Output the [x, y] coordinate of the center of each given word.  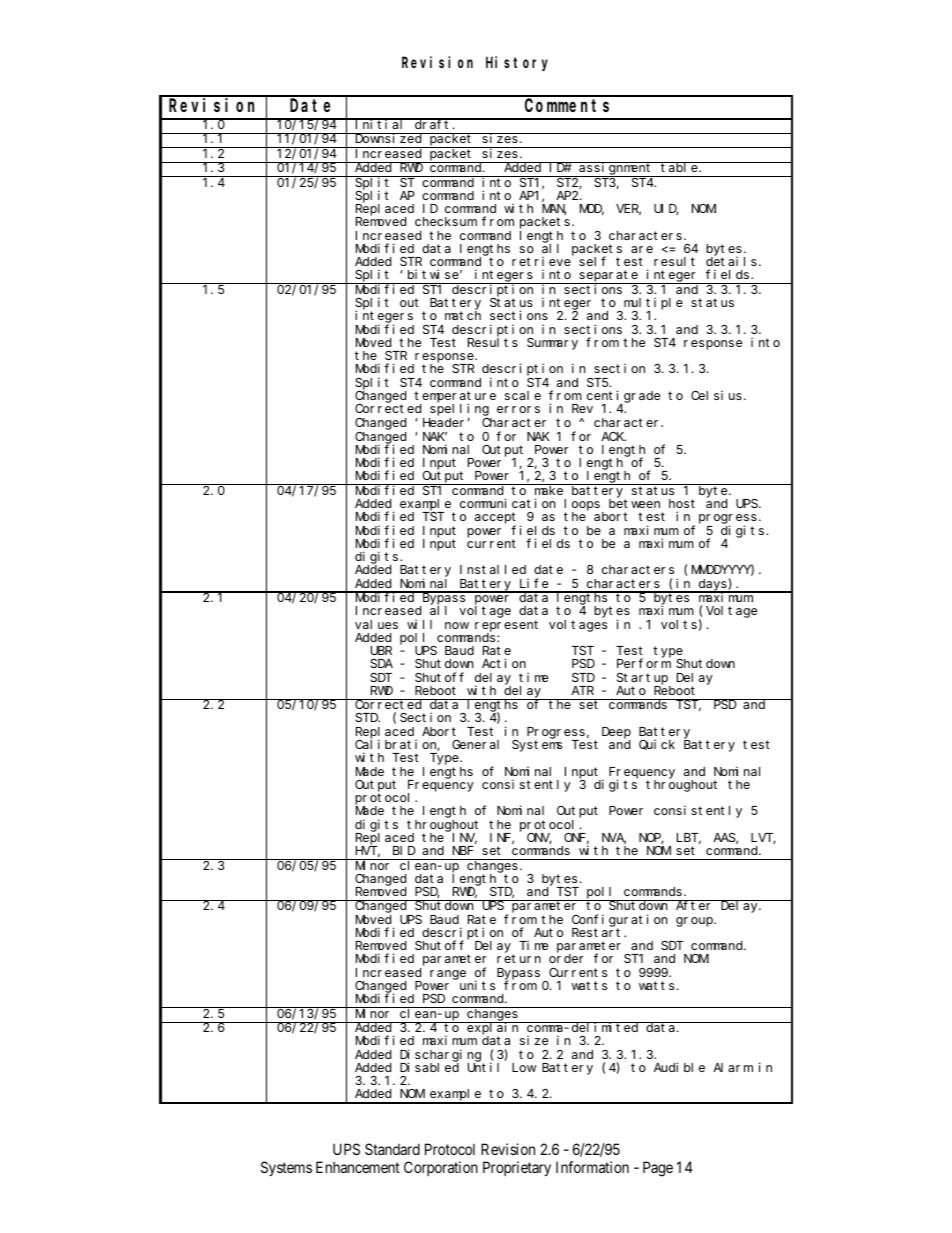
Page [658, 1169]
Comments [567, 106]
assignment [616, 169]
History [517, 63]
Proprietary [517, 1168]
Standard [392, 1149]
